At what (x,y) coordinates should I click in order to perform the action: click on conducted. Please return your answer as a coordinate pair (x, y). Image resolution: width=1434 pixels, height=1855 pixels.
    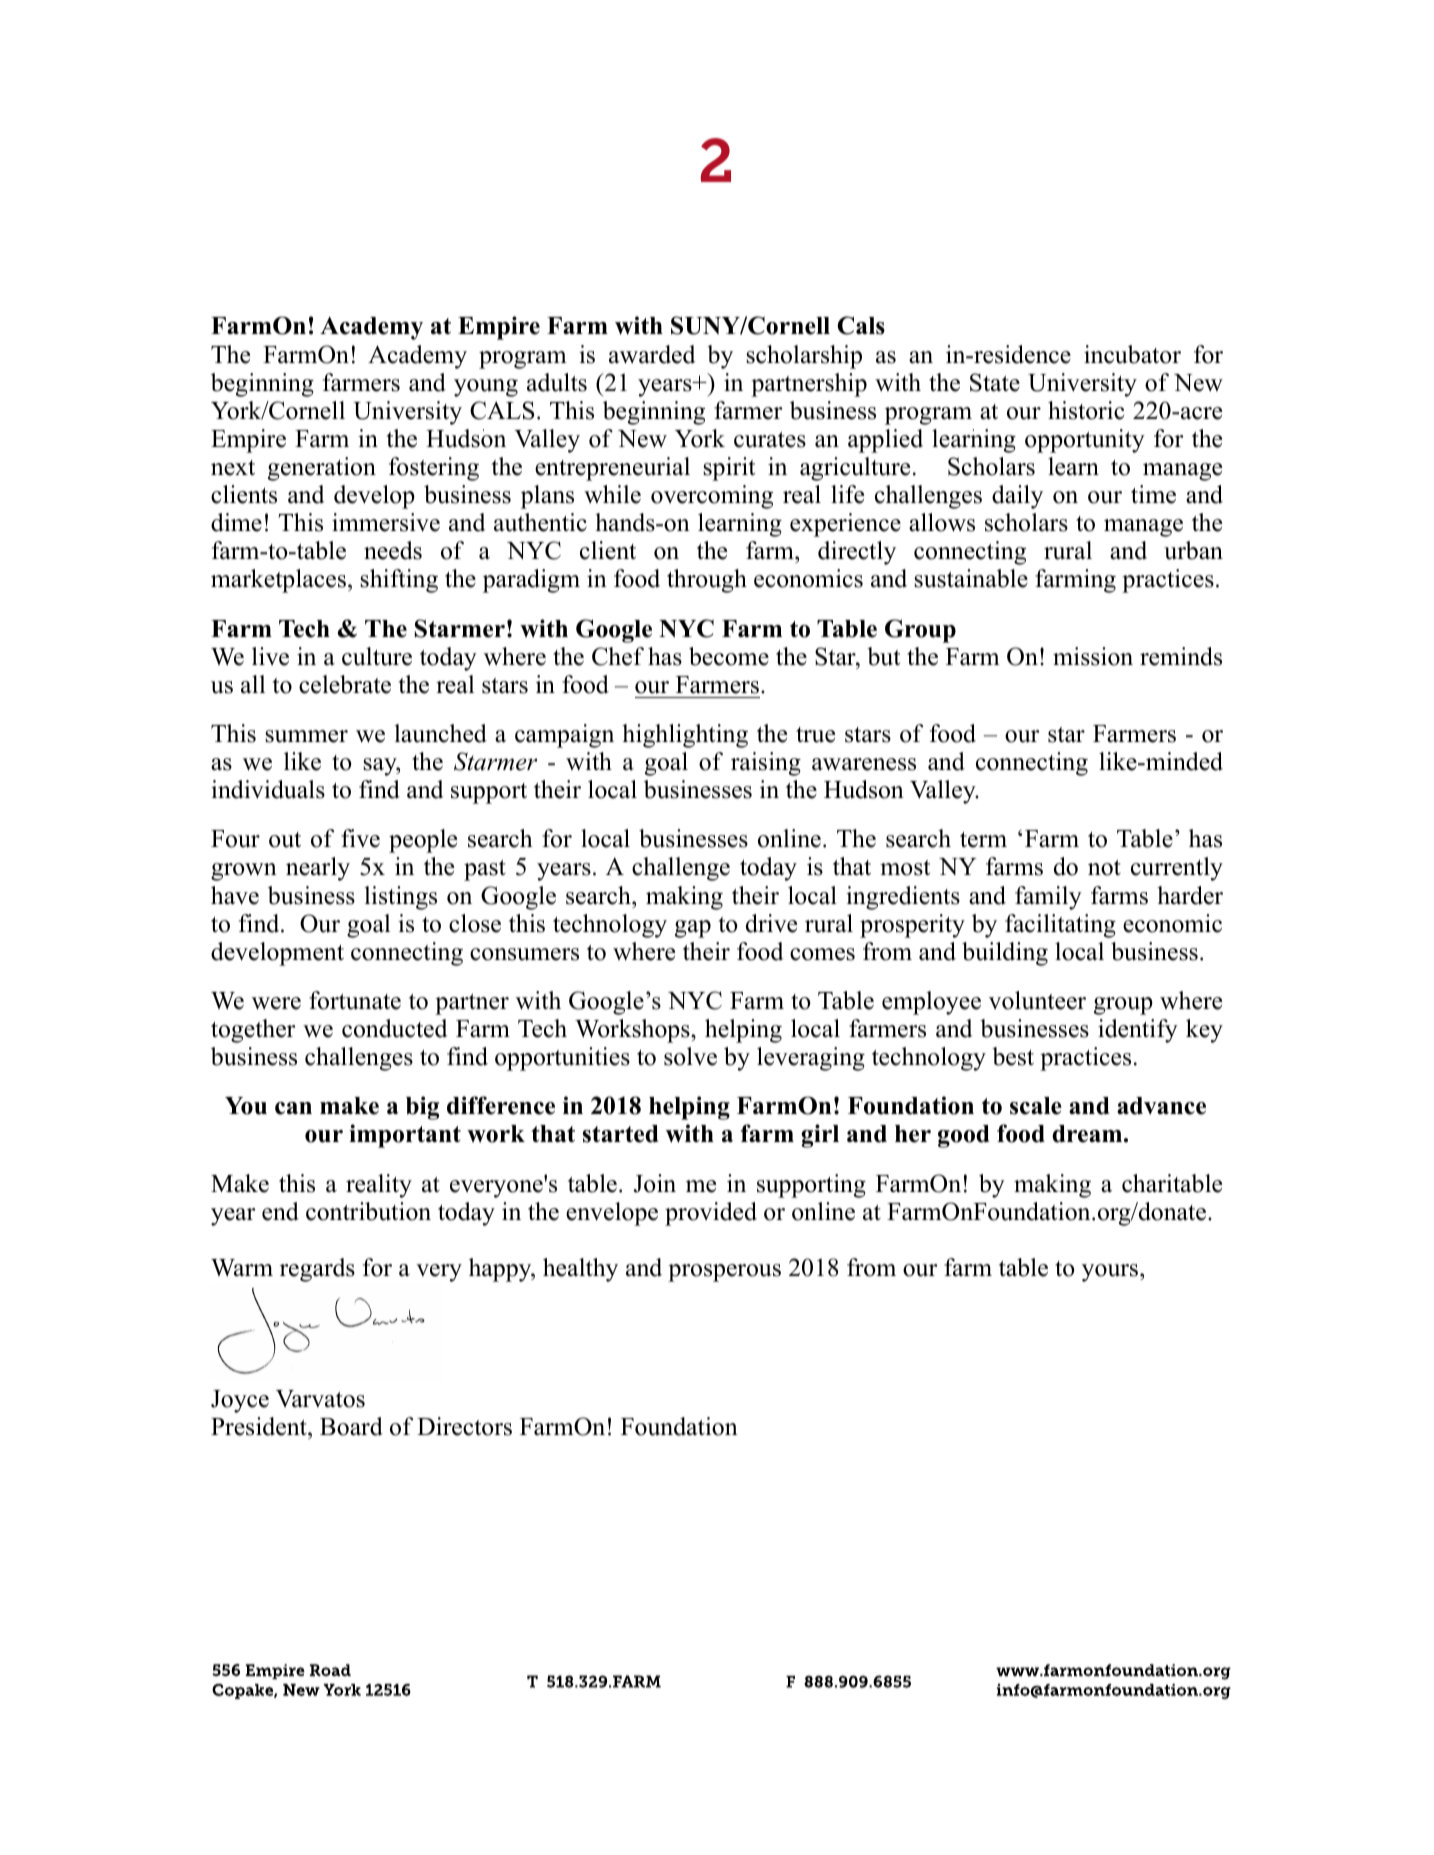
    Looking at the image, I should click on (394, 1028).
